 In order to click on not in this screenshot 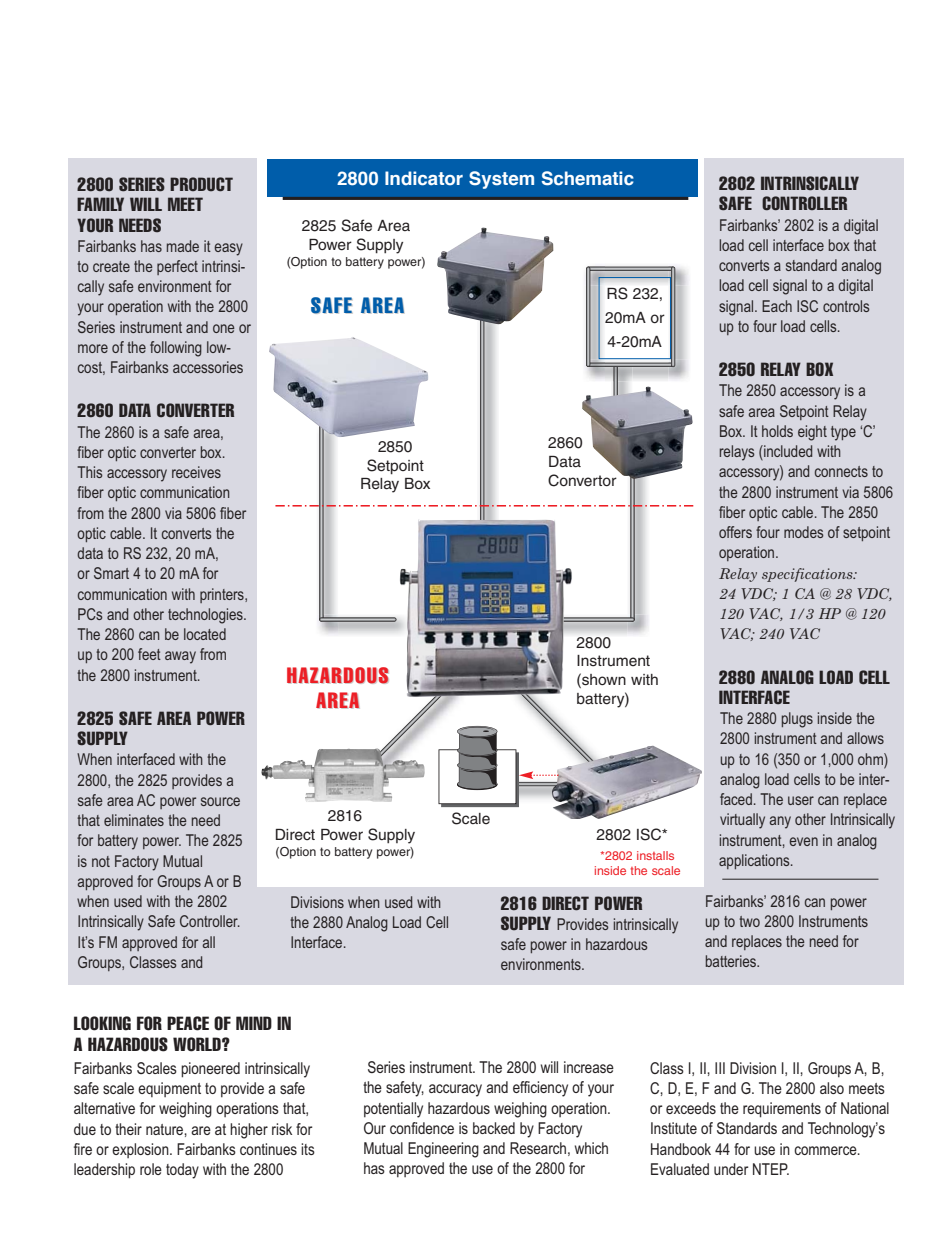, I will do `click(101, 861)`.
